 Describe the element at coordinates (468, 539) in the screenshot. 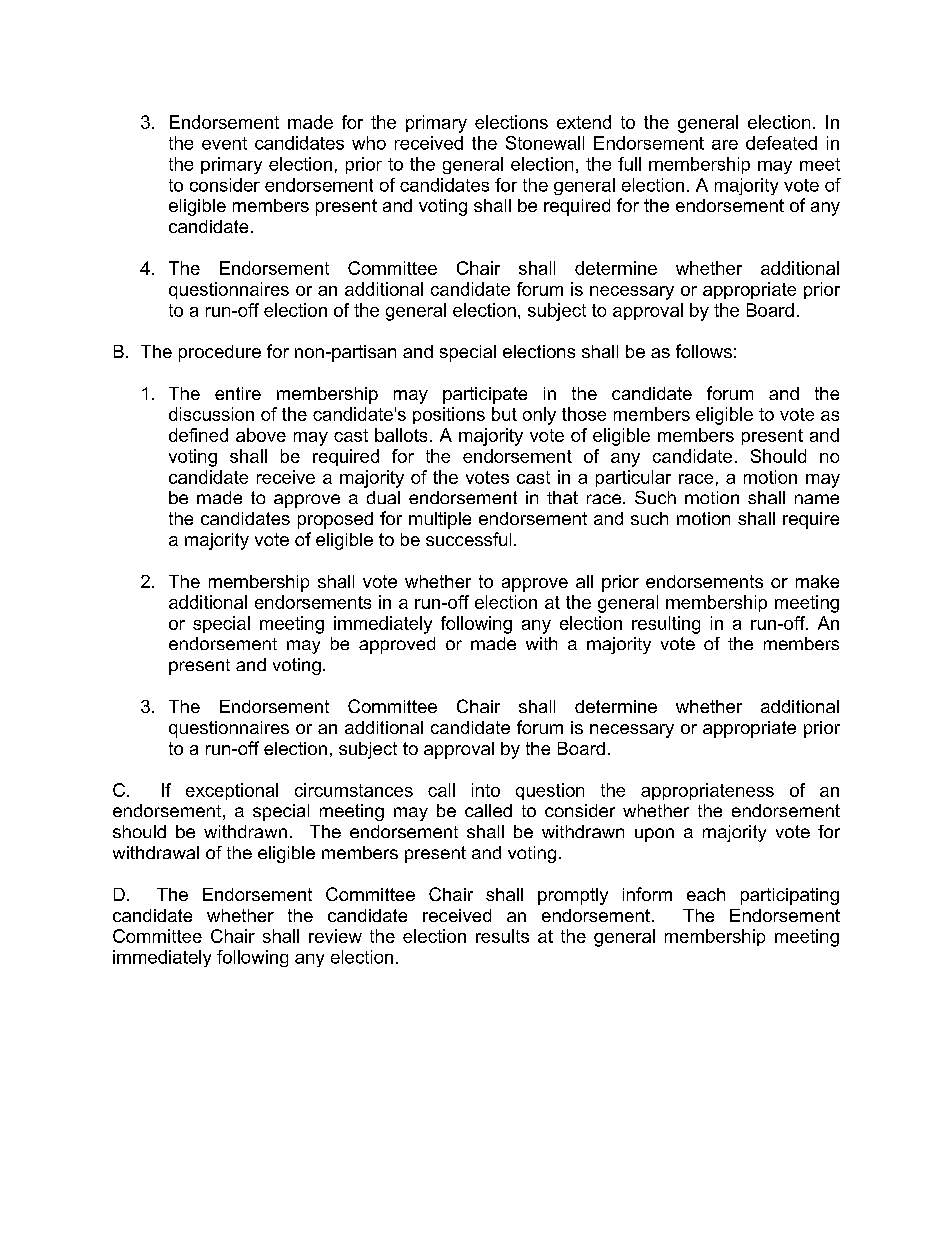

I see `successful` at that location.
